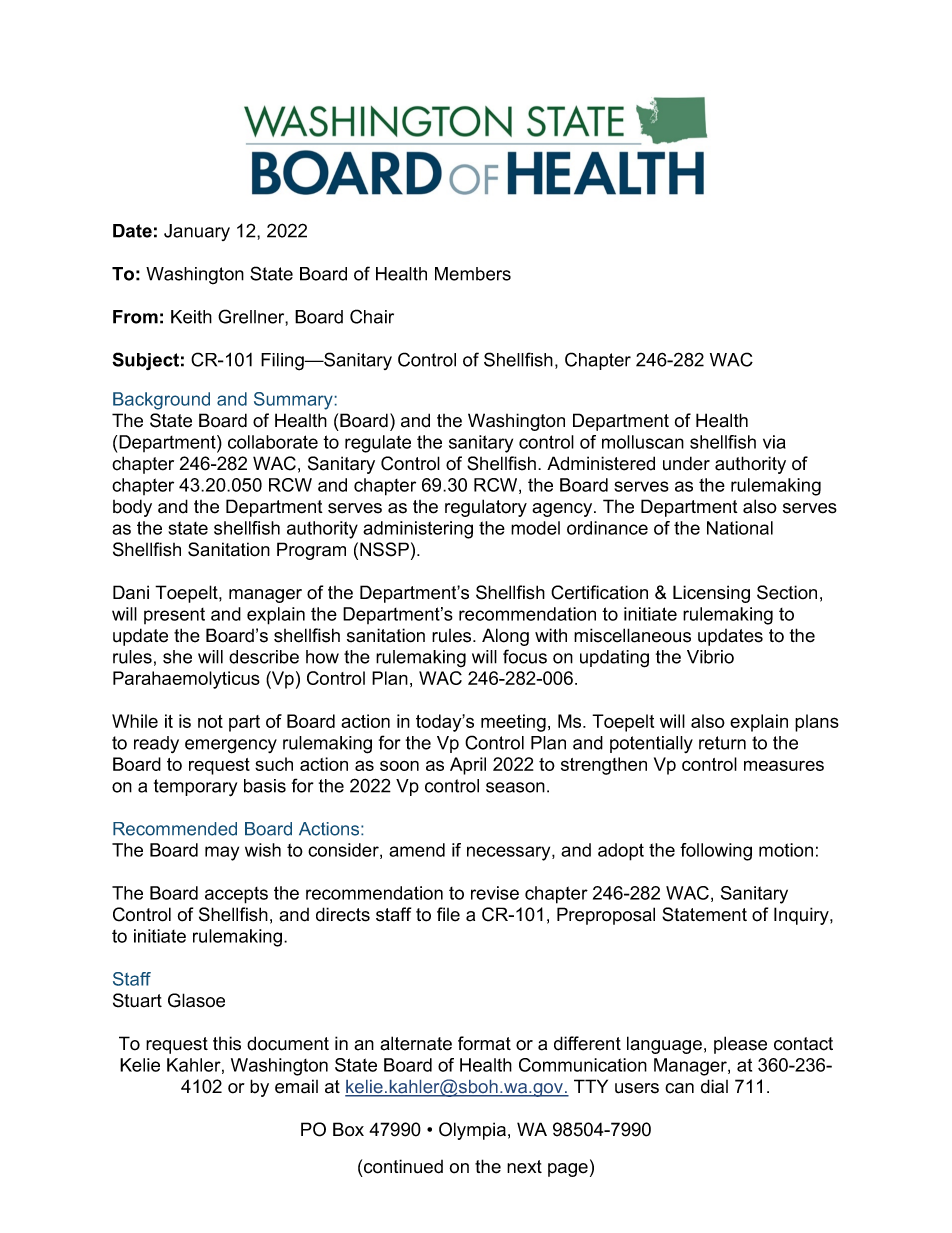 The height and width of the screenshot is (1233, 952). I want to click on Olympia, so click(472, 1131).
